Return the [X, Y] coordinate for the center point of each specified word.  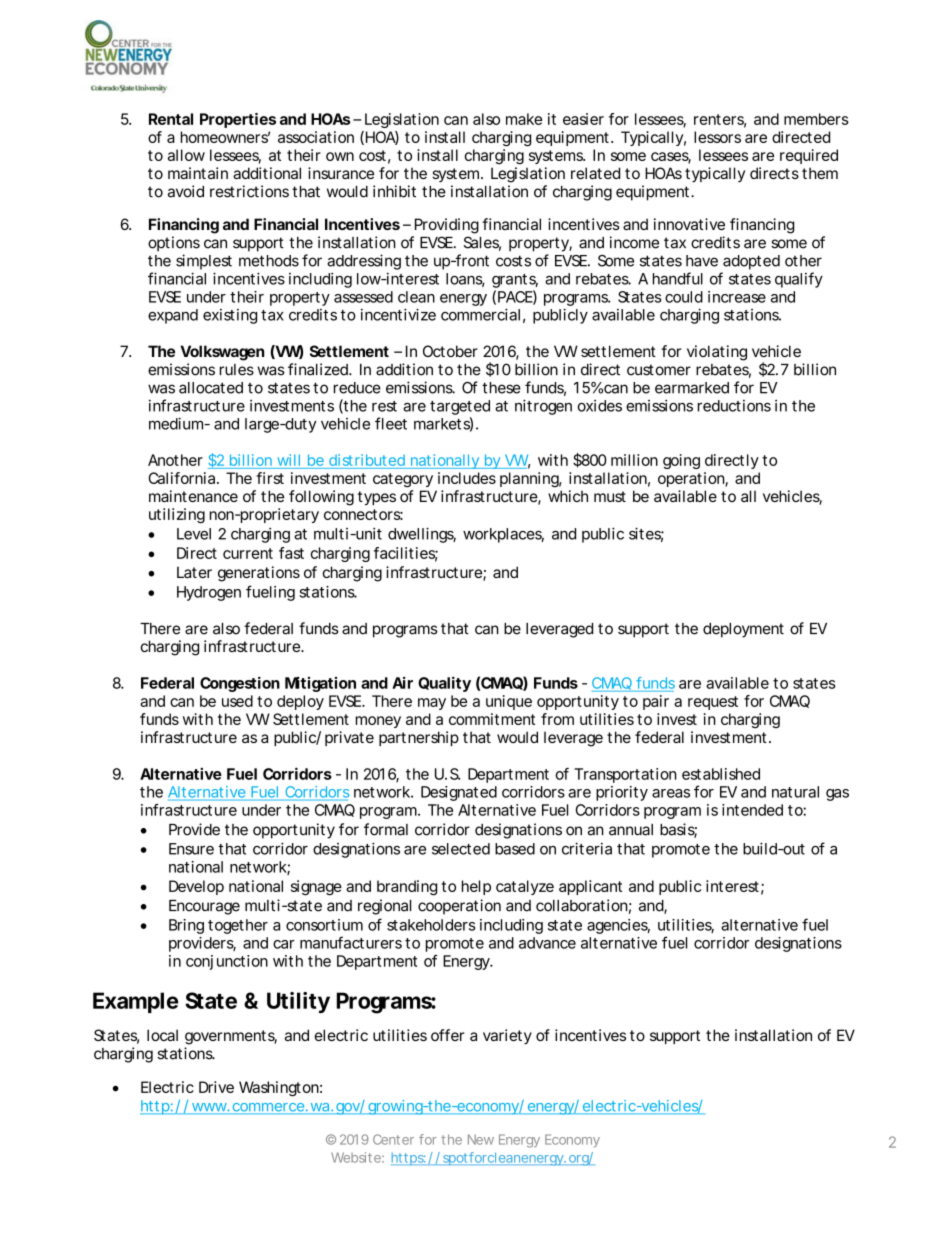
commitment [492, 719]
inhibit [394, 191]
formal [386, 829]
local [162, 1035]
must [610, 496]
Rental [171, 119]
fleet [391, 423]
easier [583, 119]
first [270, 478]
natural [795, 792]
